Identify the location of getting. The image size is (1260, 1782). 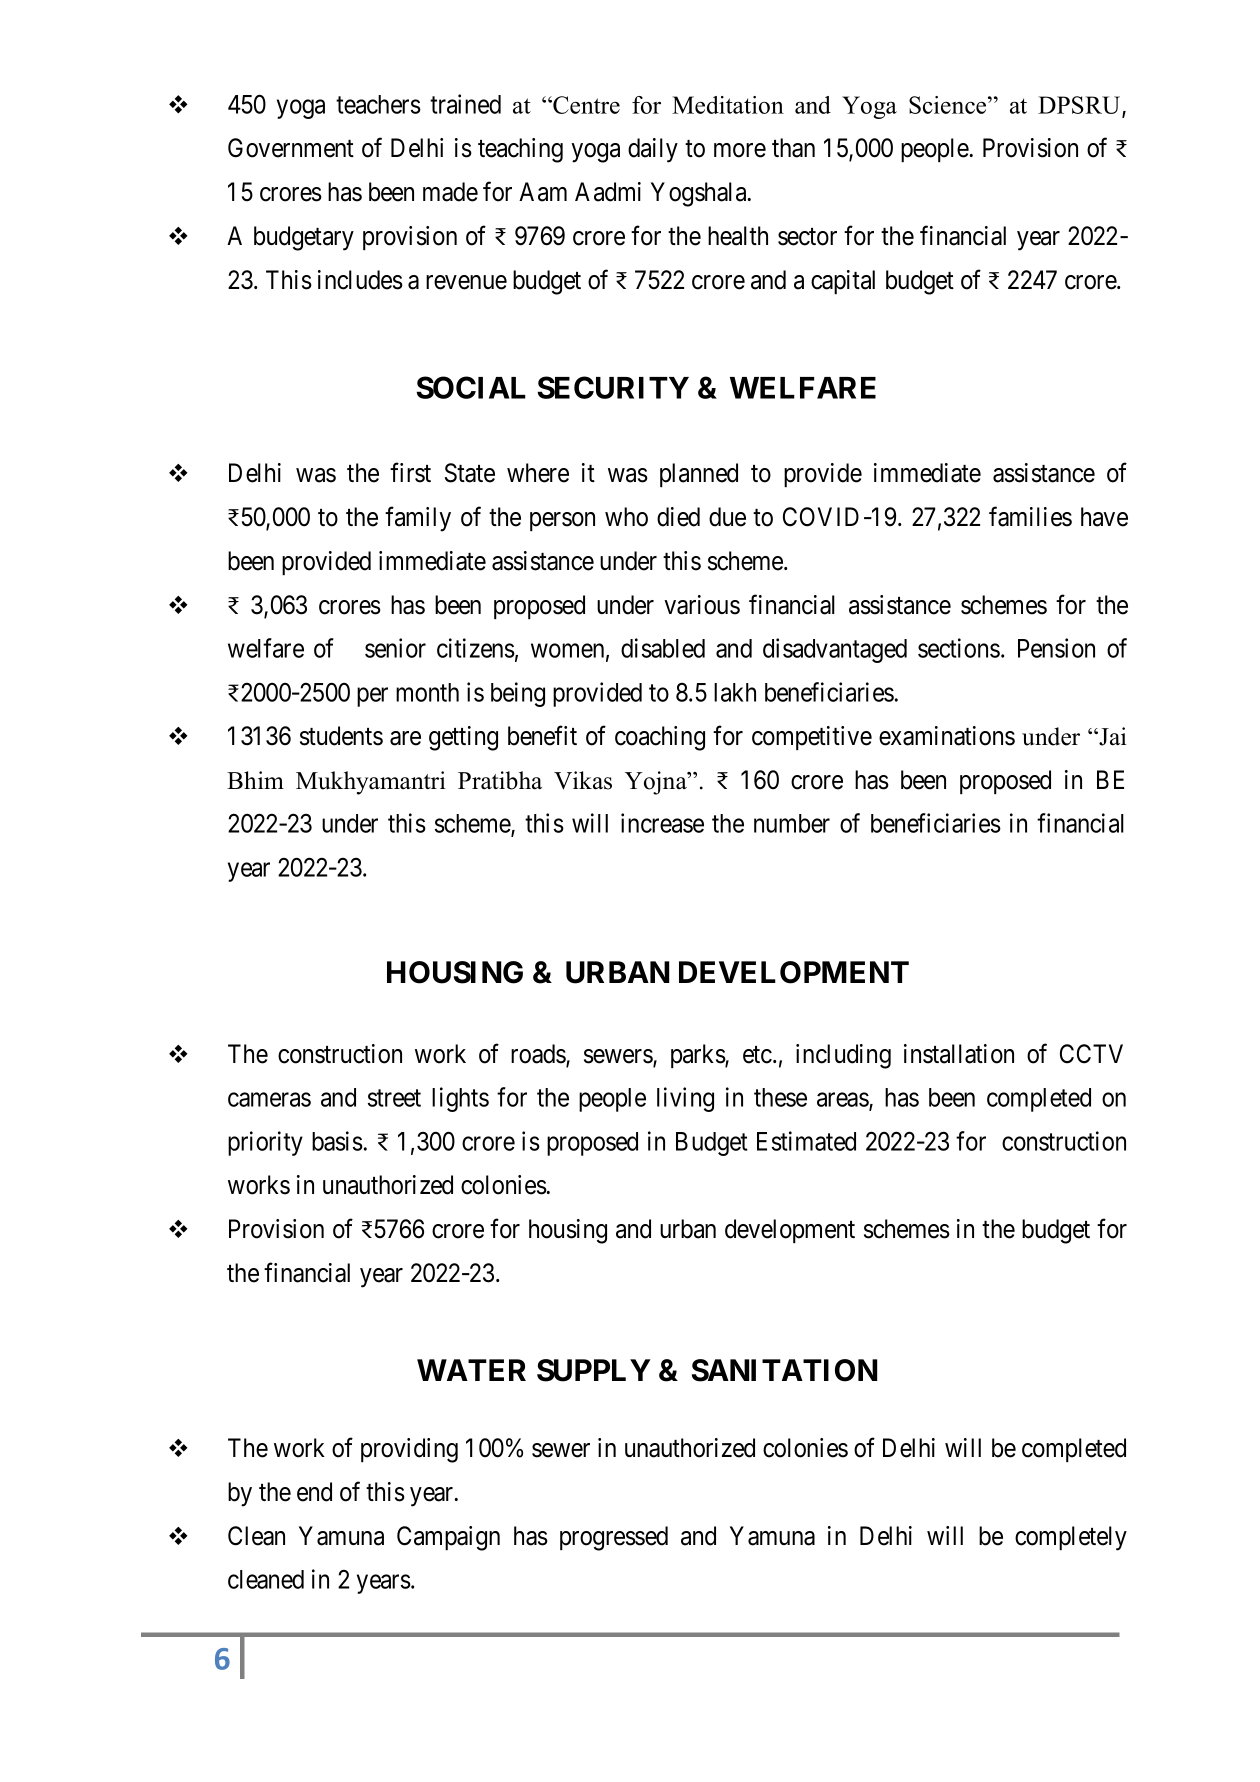
(463, 738).
